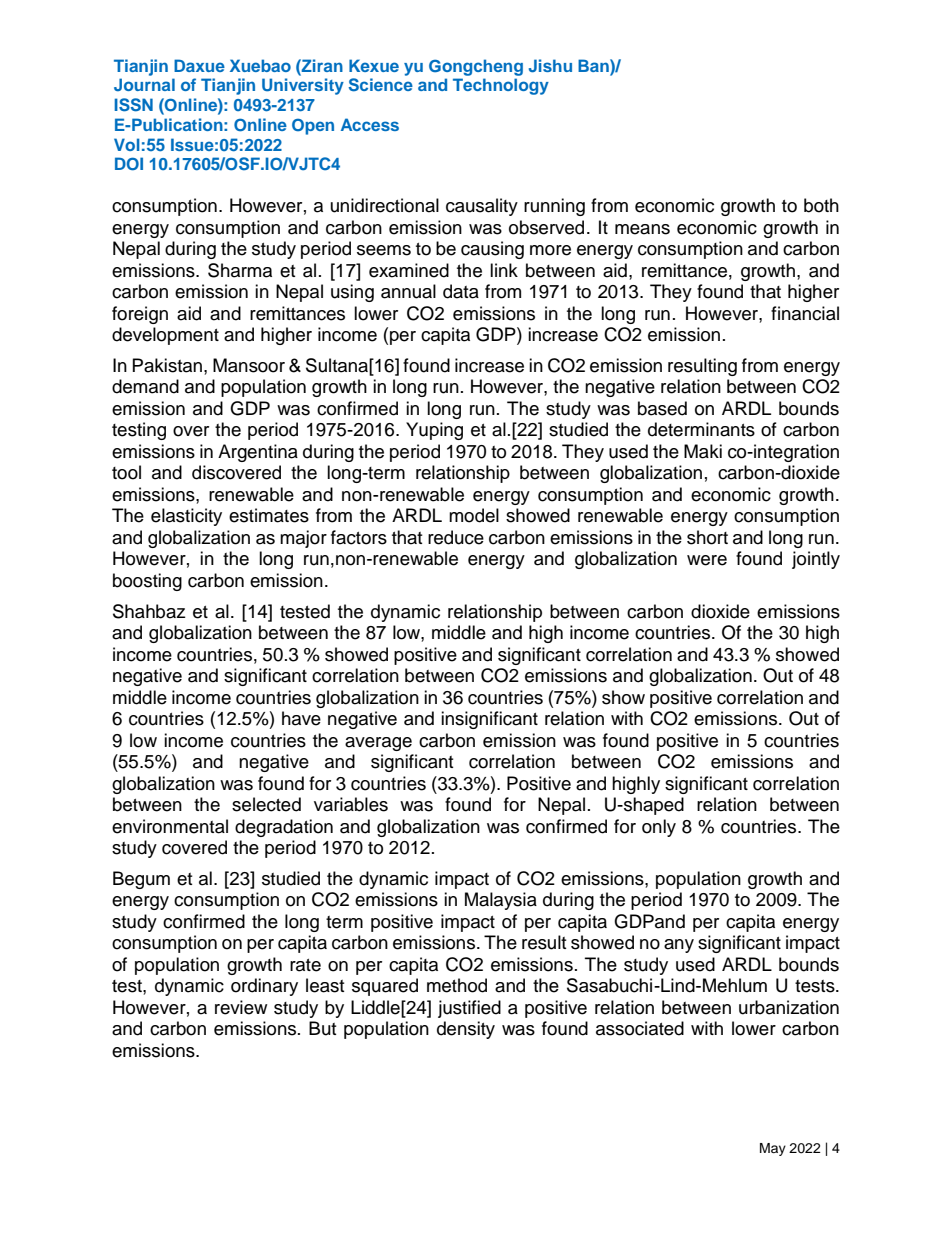 The image size is (952, 1233). I want to click on Mansoor, so click(249, 365).
